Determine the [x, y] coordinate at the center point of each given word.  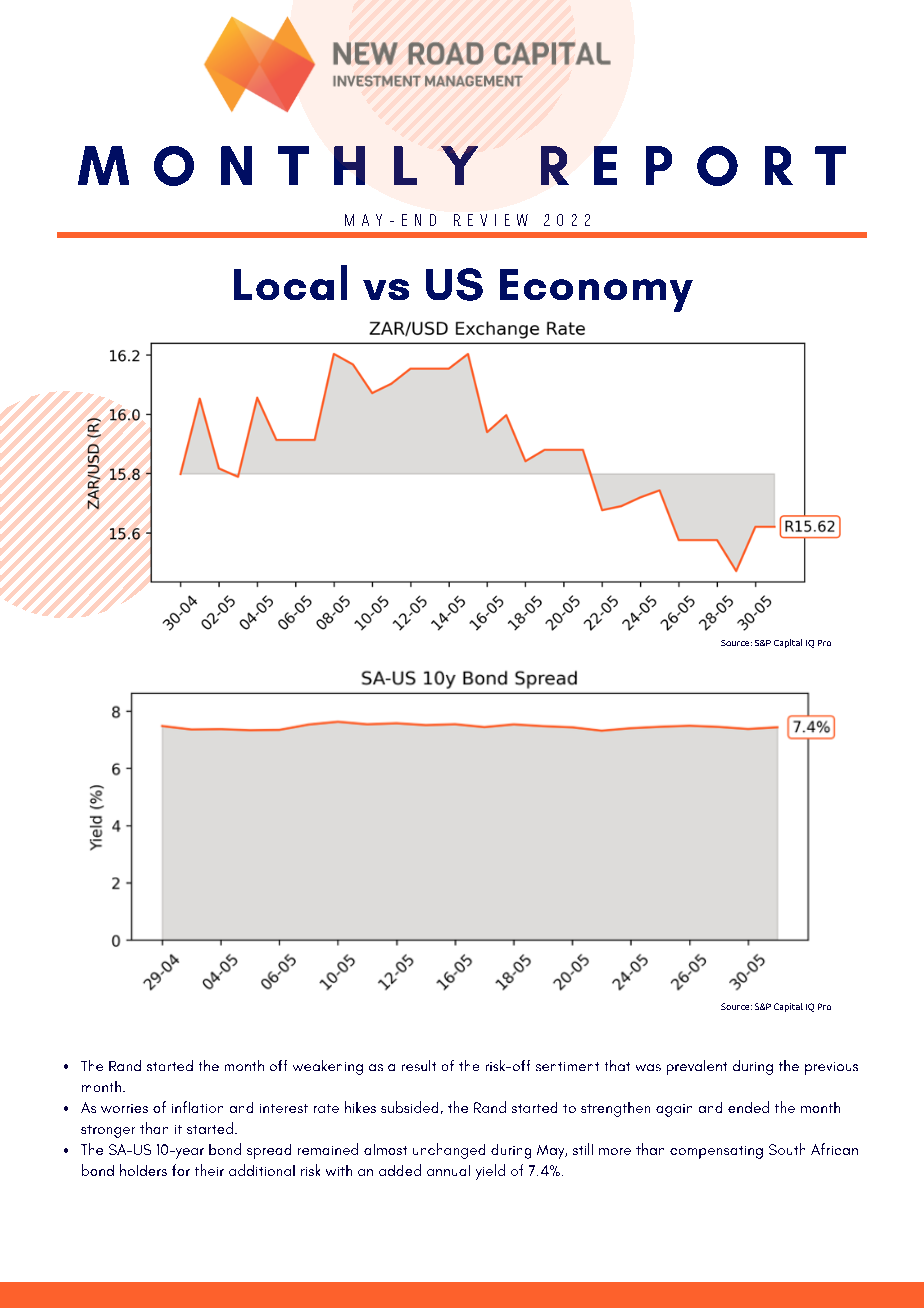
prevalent [697, 1067]
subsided [409, 1107]
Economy [596, 290]
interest [284, 1108]
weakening [328, 1067]
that [617, 1065]
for [181, 1170]
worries [124, 1108]
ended [748, 1107]
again [674, 1110]
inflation [197, 1107]
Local [290, 282]
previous [831, 1068]
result [419, 1065]
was [648, 1067]
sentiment [567, 1066]
